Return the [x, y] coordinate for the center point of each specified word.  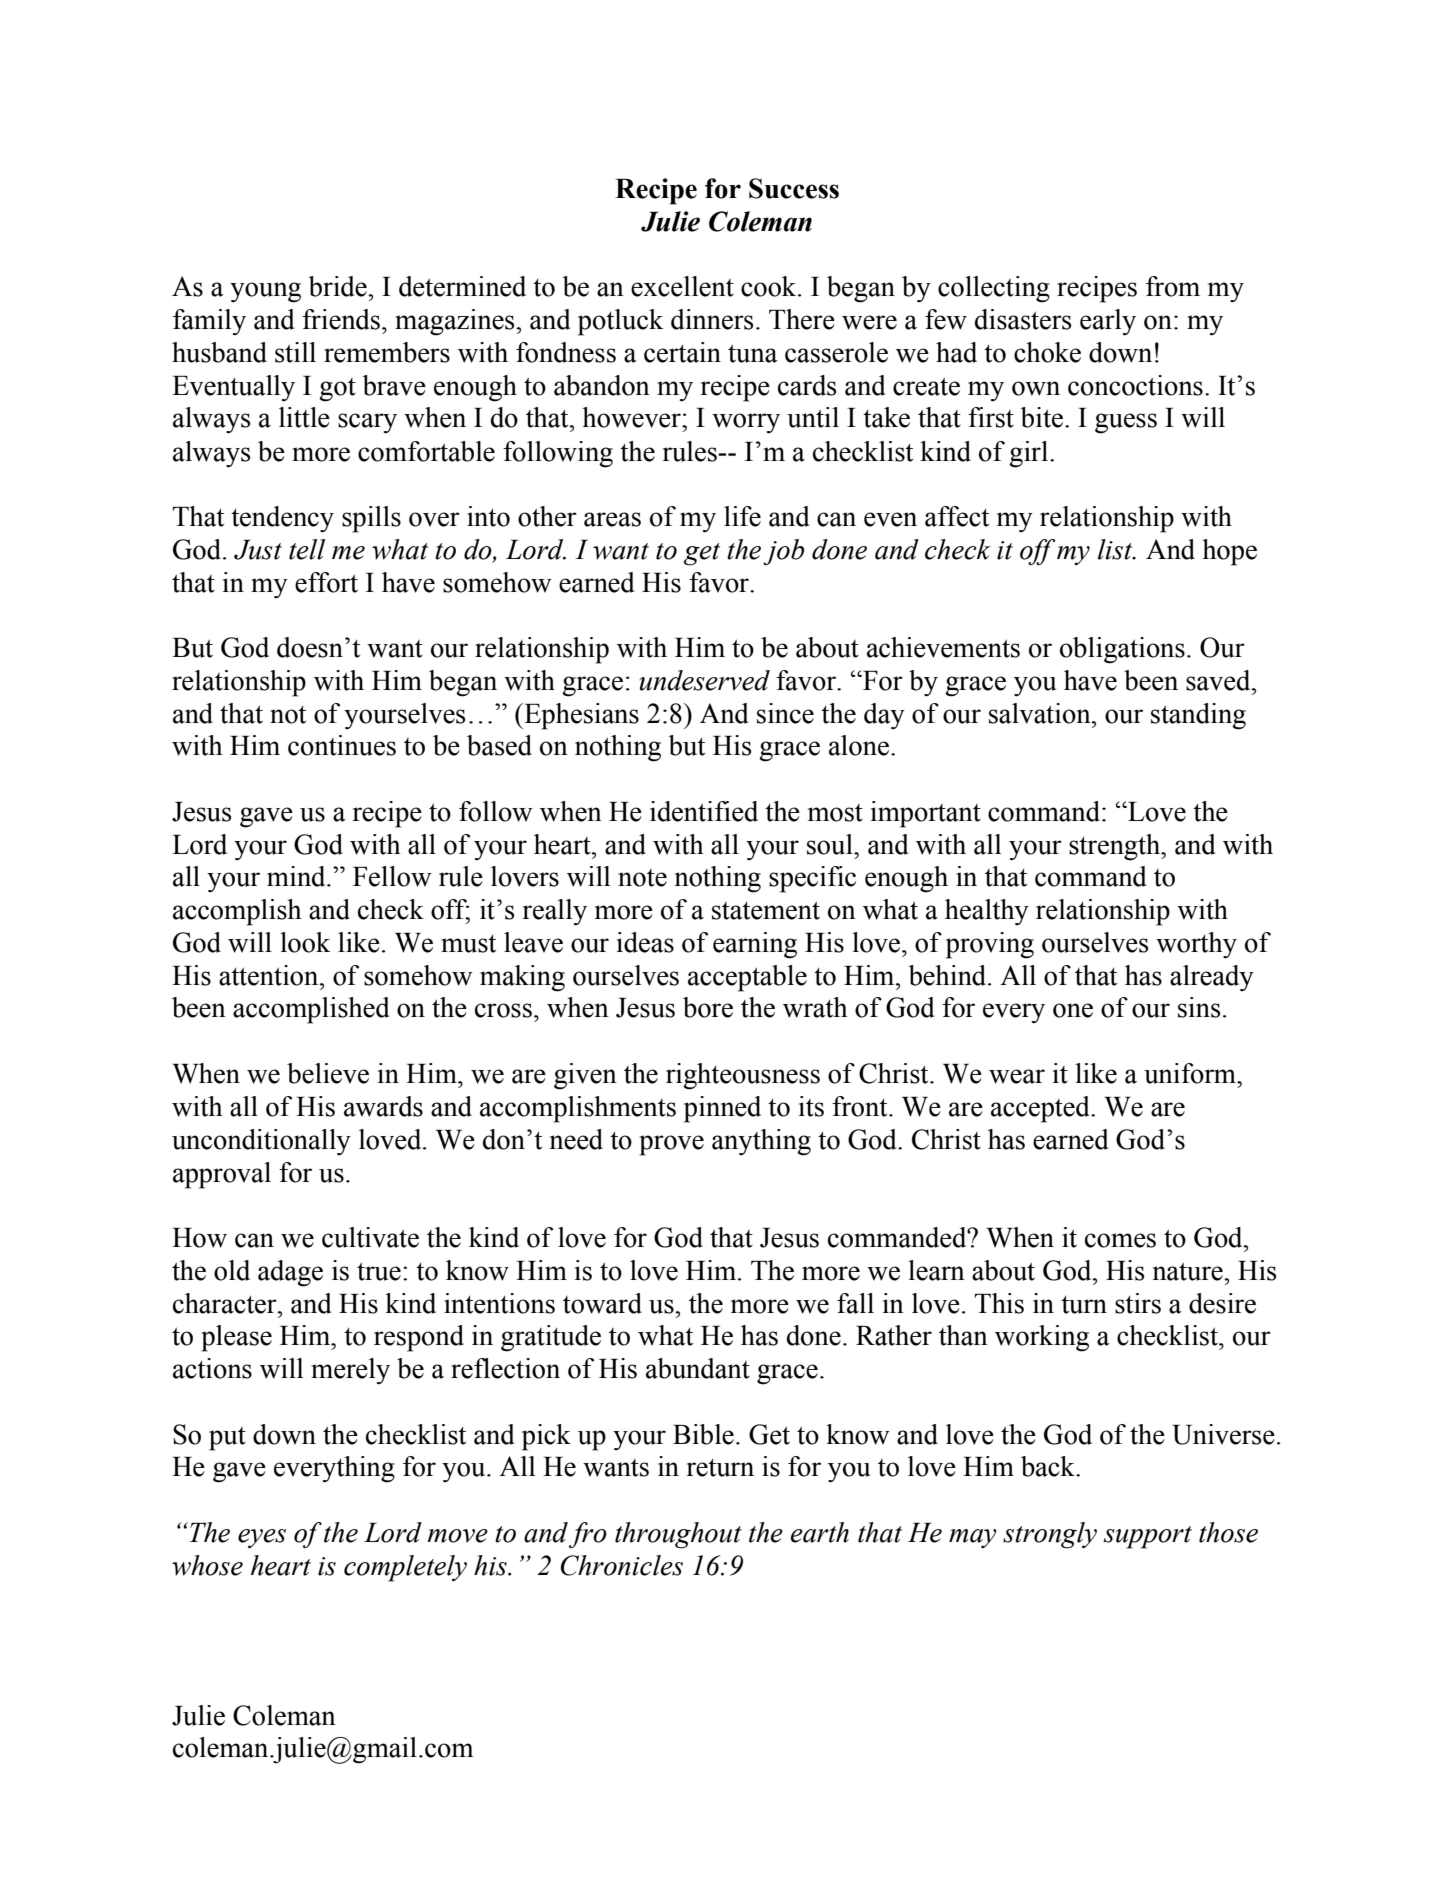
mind [297, 876]
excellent [682, 286]
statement [766, 911]
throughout [678, 1535]
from [1173, 286]
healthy [987, 912]
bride [338, 286]
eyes [262, 1538]
